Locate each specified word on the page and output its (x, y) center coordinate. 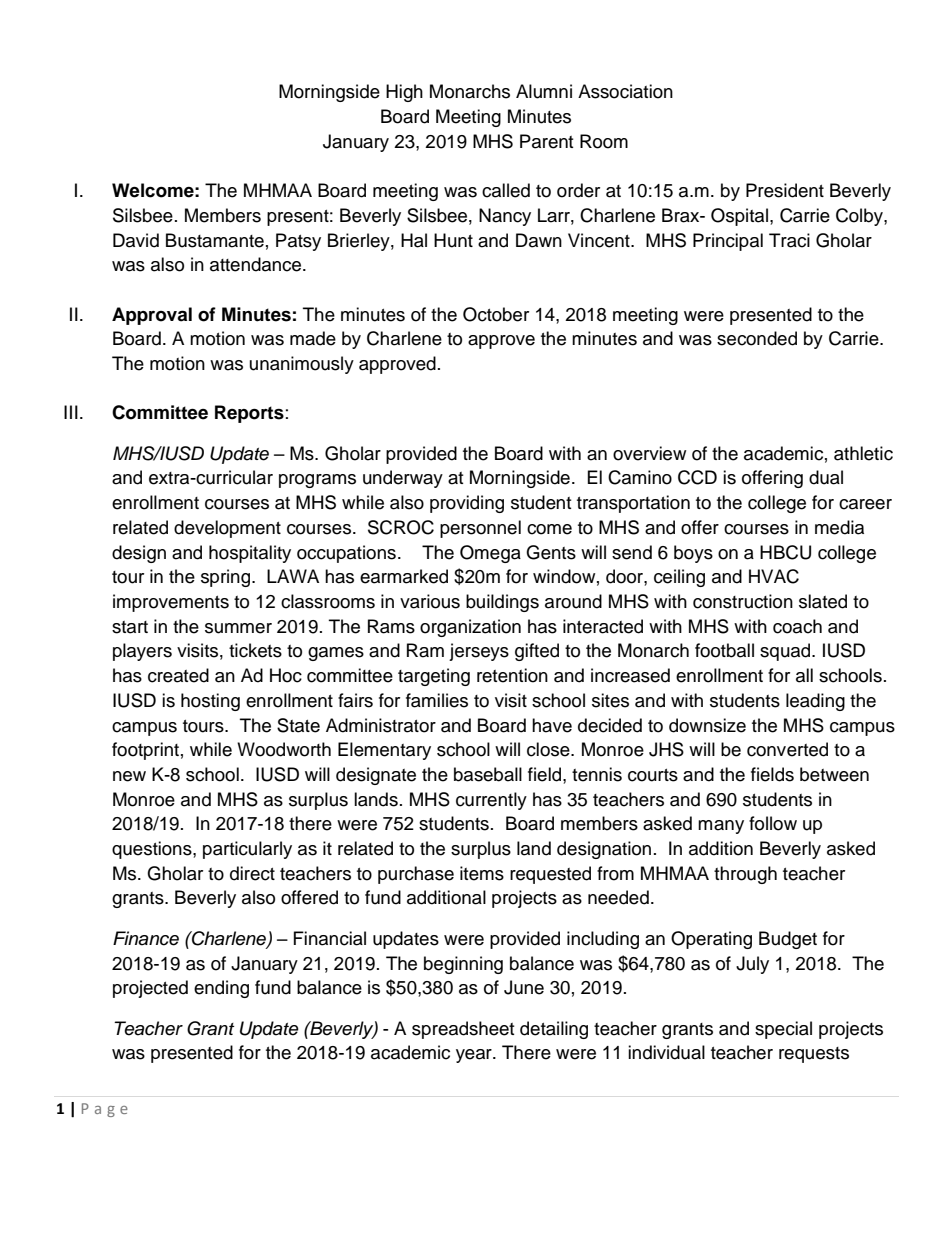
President (785, 190)
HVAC (774, 576)
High (404, 93)
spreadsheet (463, 1030)
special (783, 1030)
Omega (490, 554)
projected (150, 989)
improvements (171, 603)
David (136, 240)
